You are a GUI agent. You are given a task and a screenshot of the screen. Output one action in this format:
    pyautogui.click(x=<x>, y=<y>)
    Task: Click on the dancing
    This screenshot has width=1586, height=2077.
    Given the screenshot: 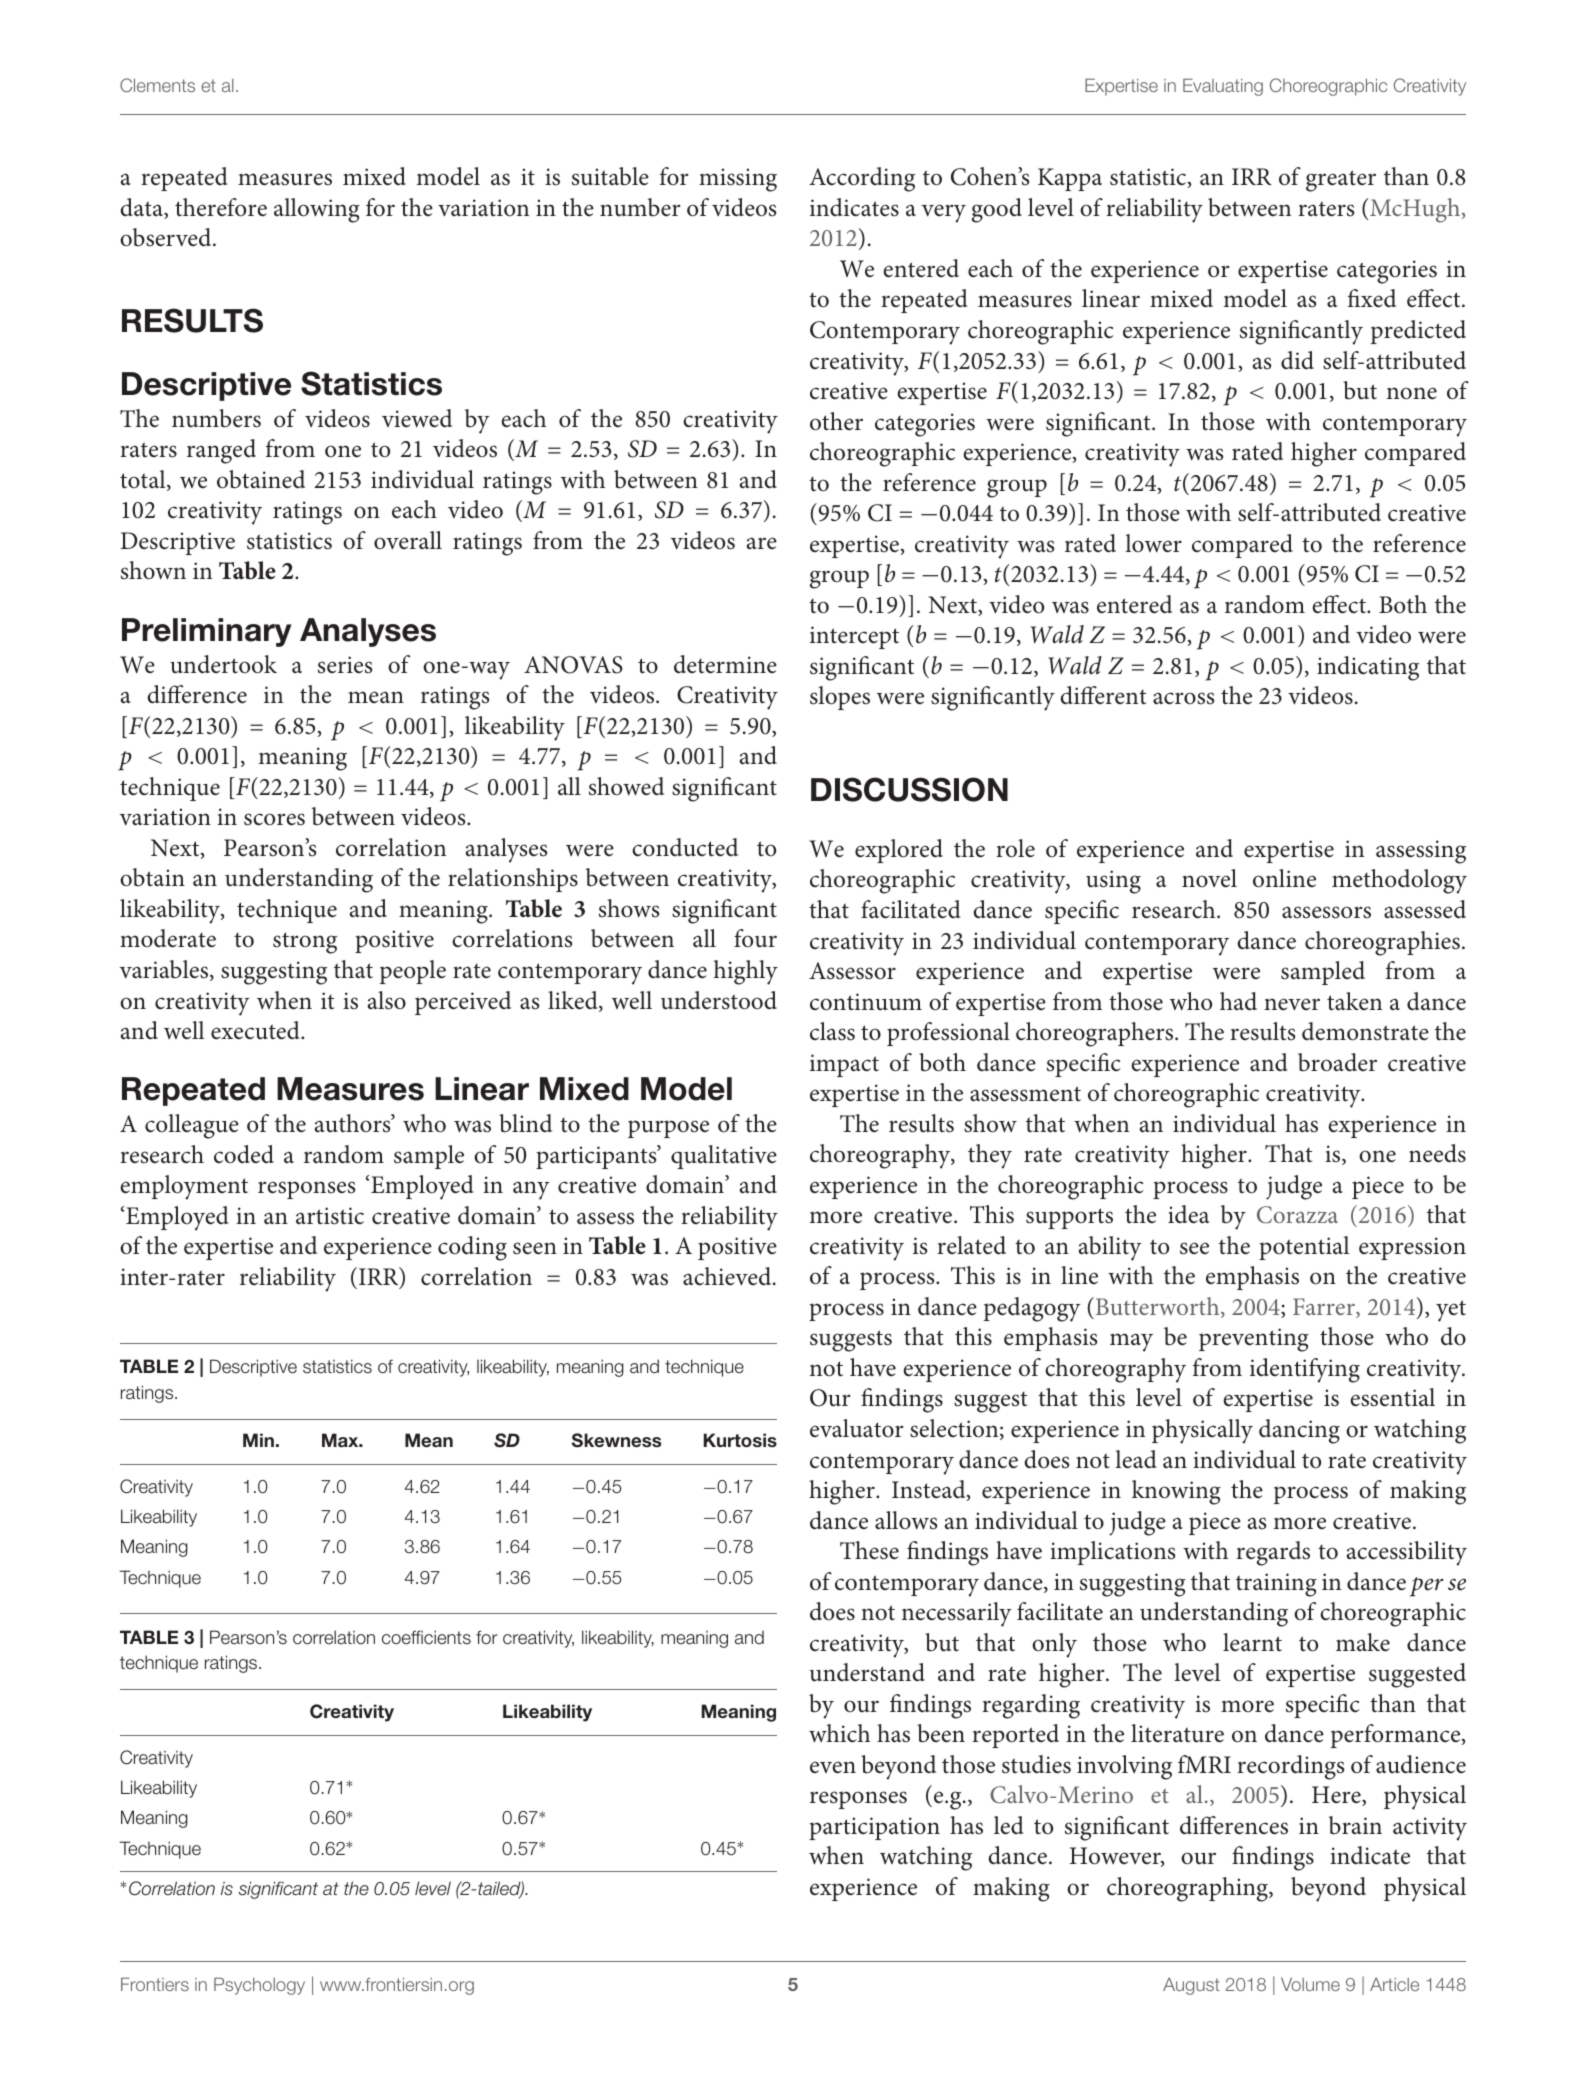 What is the action you would take?
    pyautogui.click(x=1299, y=1431)
